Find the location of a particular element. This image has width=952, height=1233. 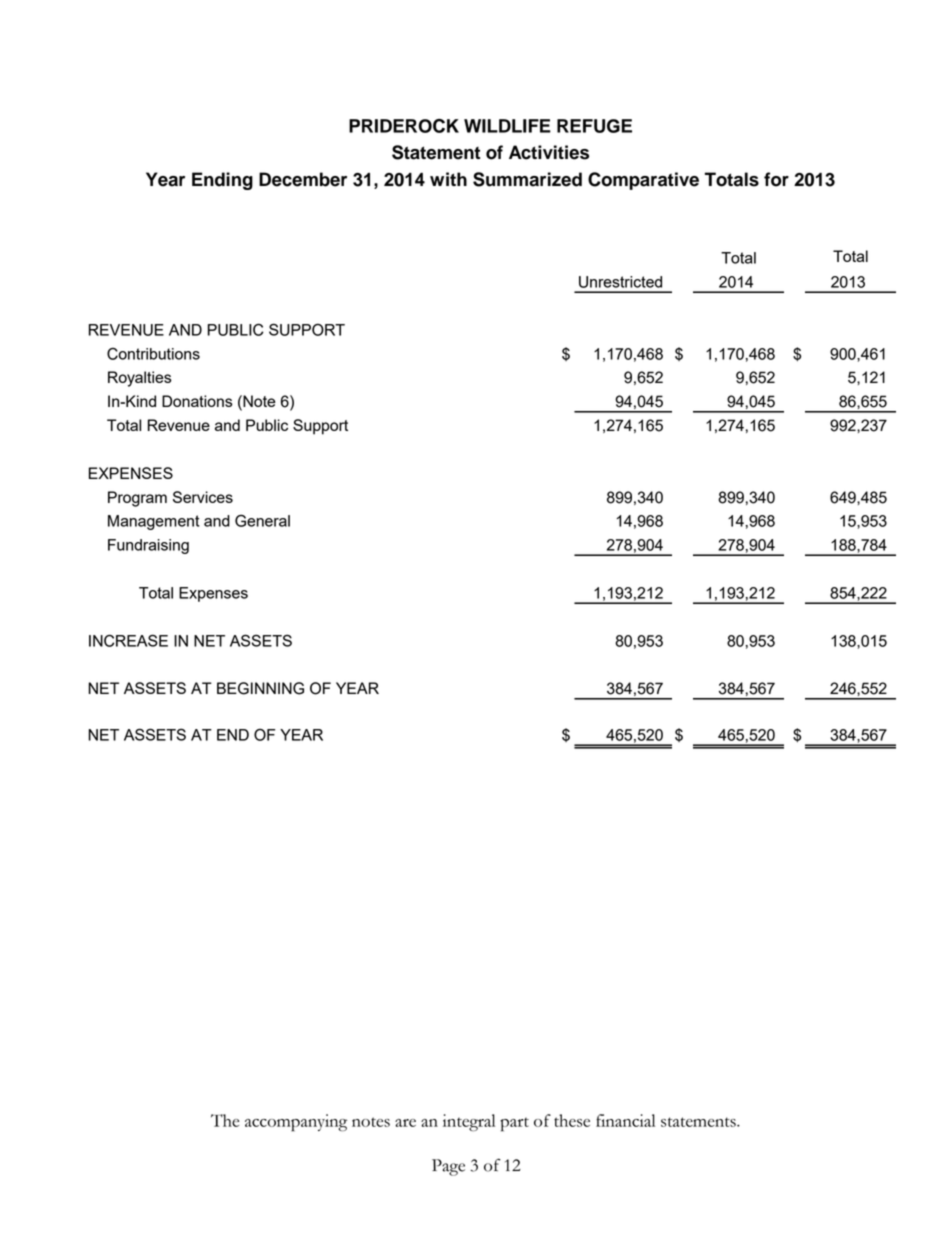

financial is located at coordinates (625, 1120).
